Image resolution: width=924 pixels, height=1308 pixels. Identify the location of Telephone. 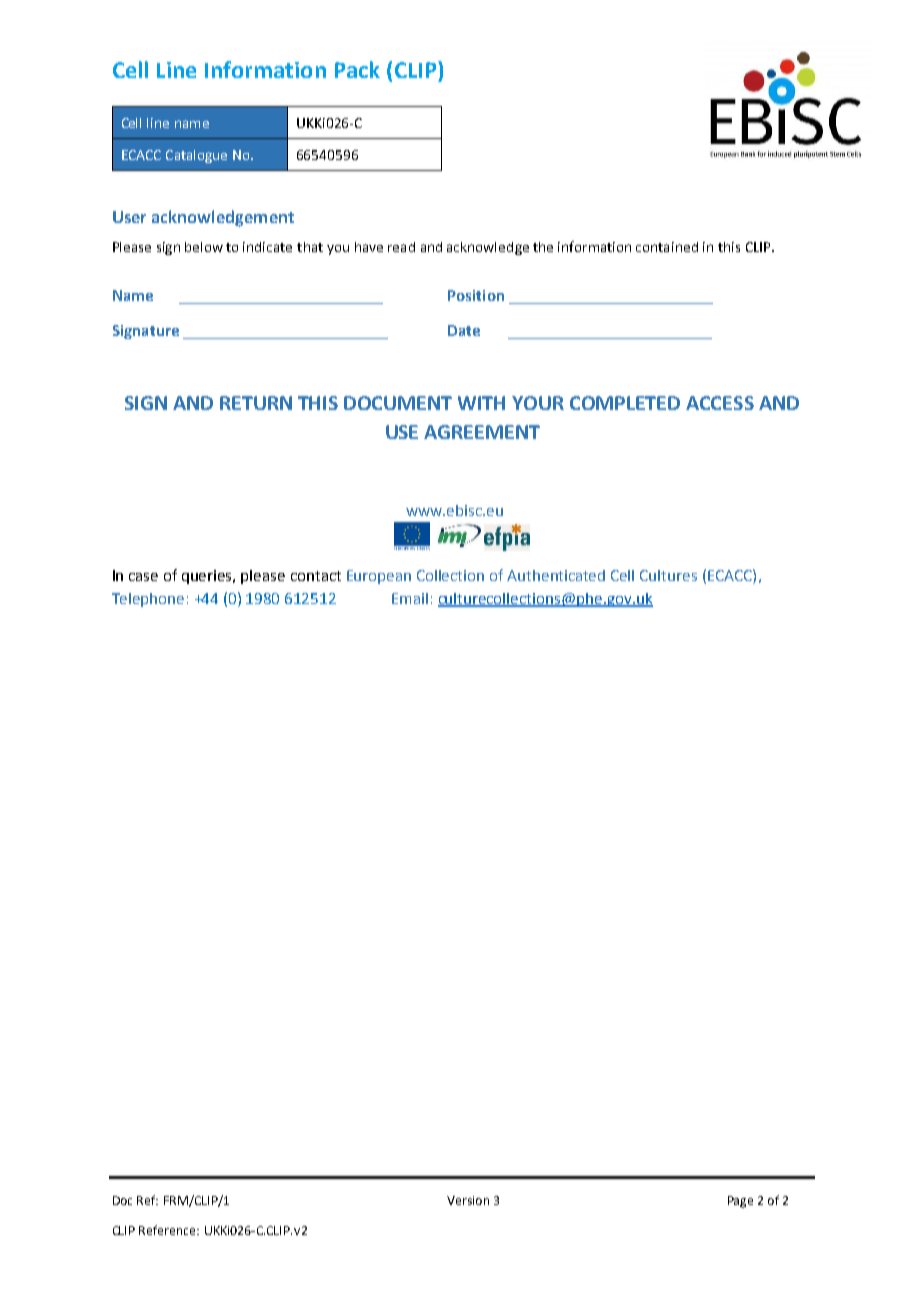
(148, 600).
